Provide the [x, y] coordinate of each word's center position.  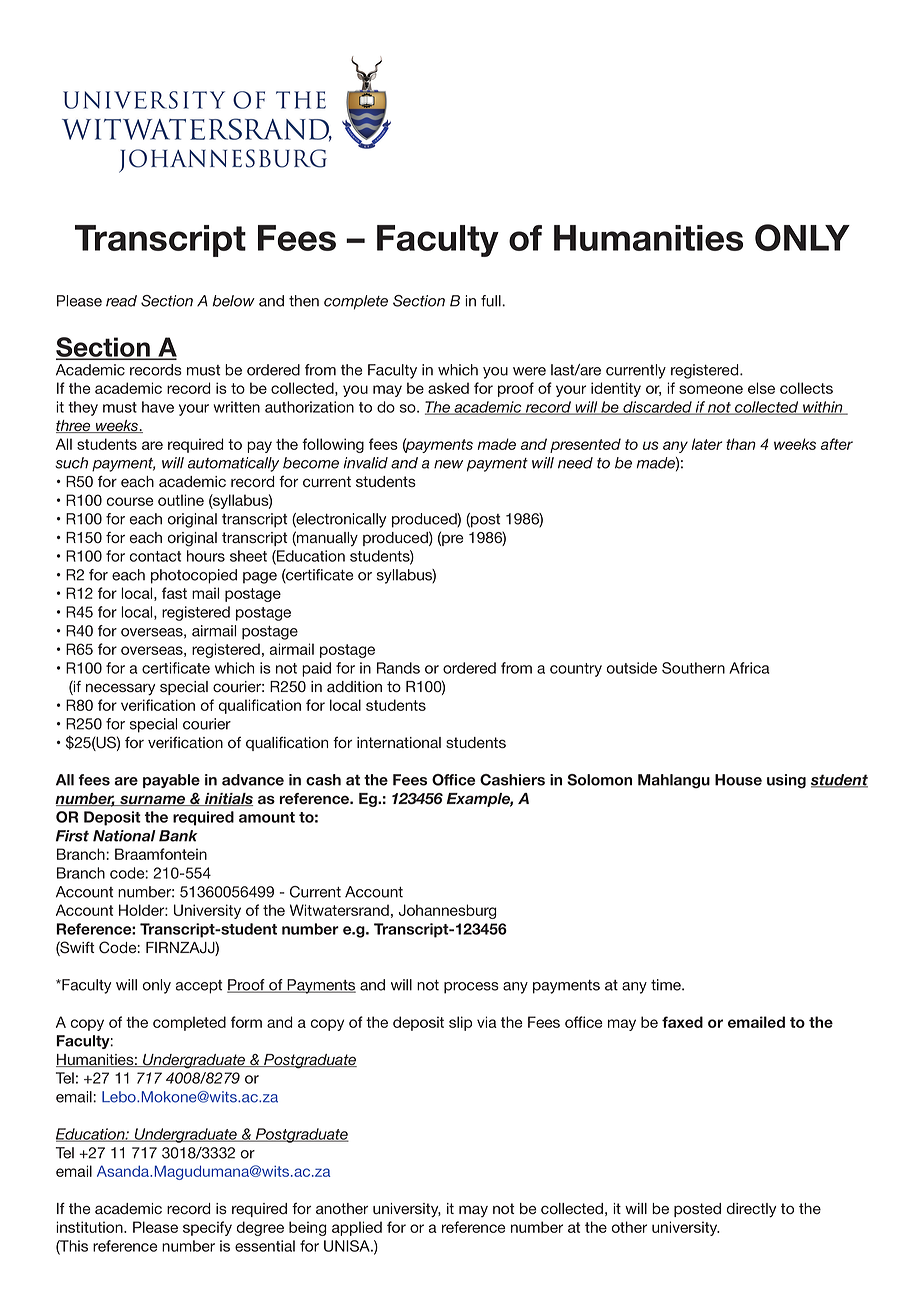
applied [357, 1228]
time [667, 985]
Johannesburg [448, 911]
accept [199, 987]
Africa [749, 668]
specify [207, 1228]
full [492, 301]
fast [174, 593]
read [121, 301]
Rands [398, 668]
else [761, 388]
